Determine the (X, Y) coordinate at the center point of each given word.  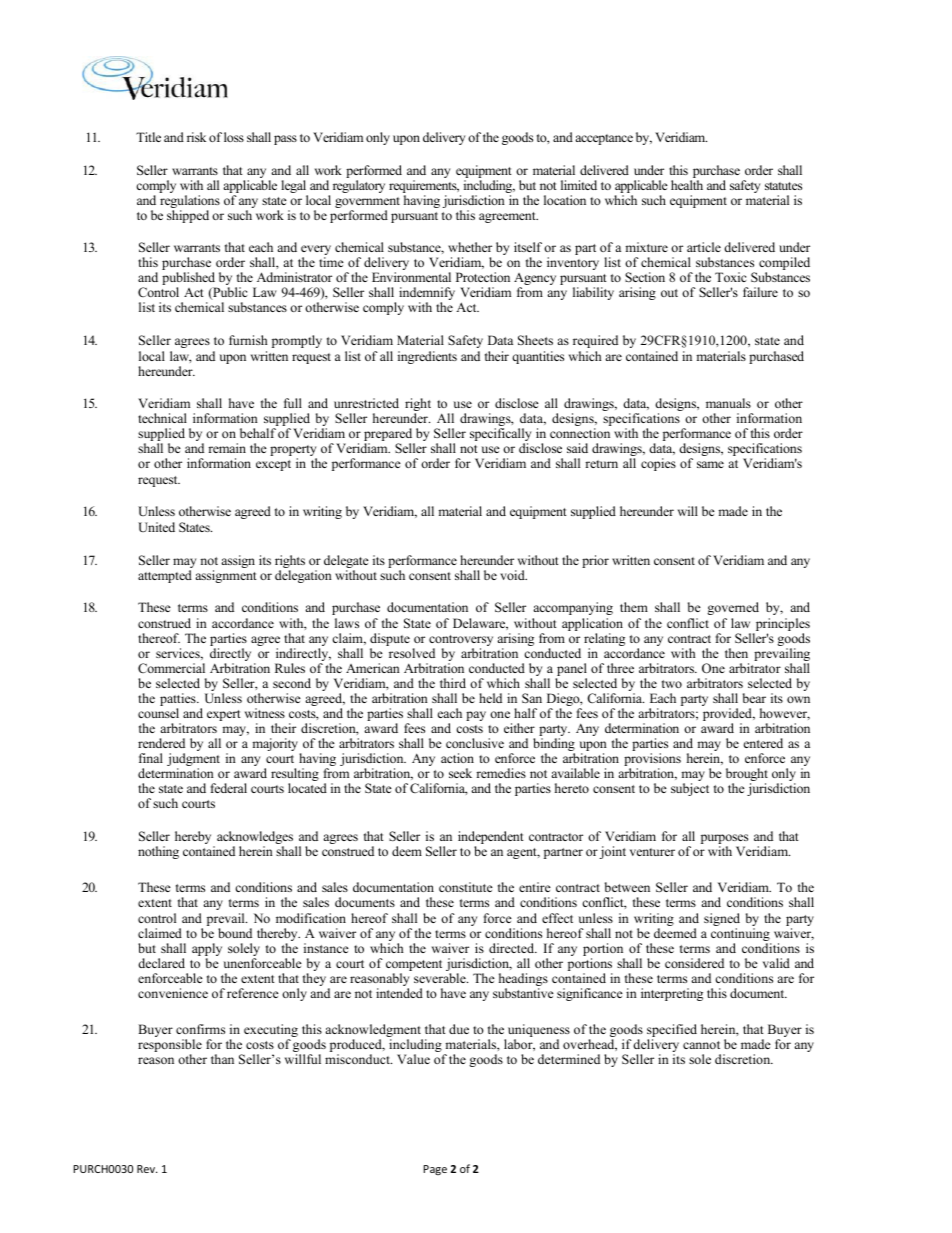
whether (470, 247)
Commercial (171, 668)
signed (722, 921)
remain (227, 448)
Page (435, 1170)
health (687, 185)
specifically (500, 436)
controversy (461, 642)
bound (235, 933)
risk (196, 137)
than (222, 1059)
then (736, 653)
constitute (466, 887)
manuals (728, 403)
